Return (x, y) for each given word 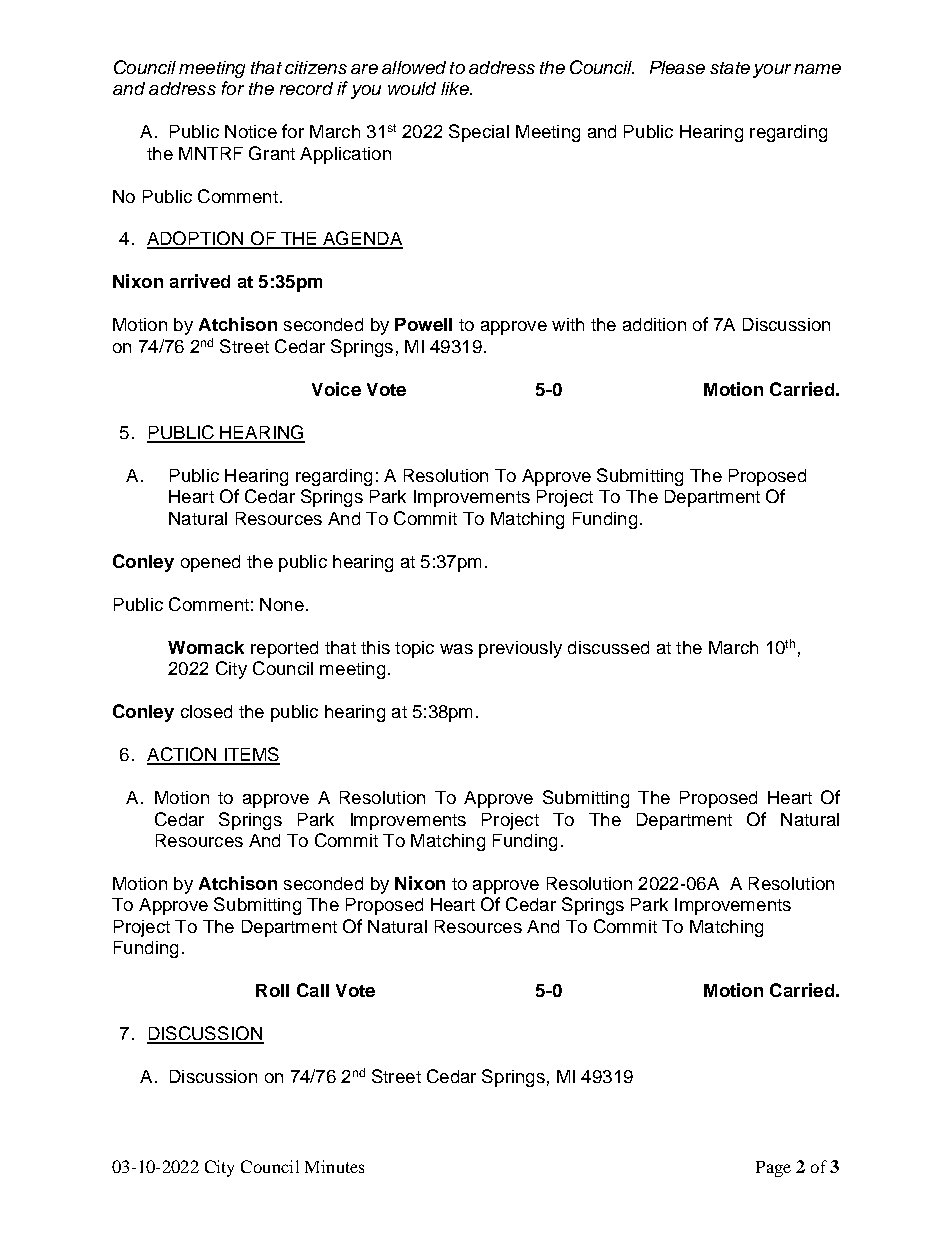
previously (520, 649)
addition (654, 324)
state (730, 68)
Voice (336, 389)
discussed (608, 647)
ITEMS (251, 755)
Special (479, 133)
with (568, 324)
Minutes (334, 1166)
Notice (251, 131)
